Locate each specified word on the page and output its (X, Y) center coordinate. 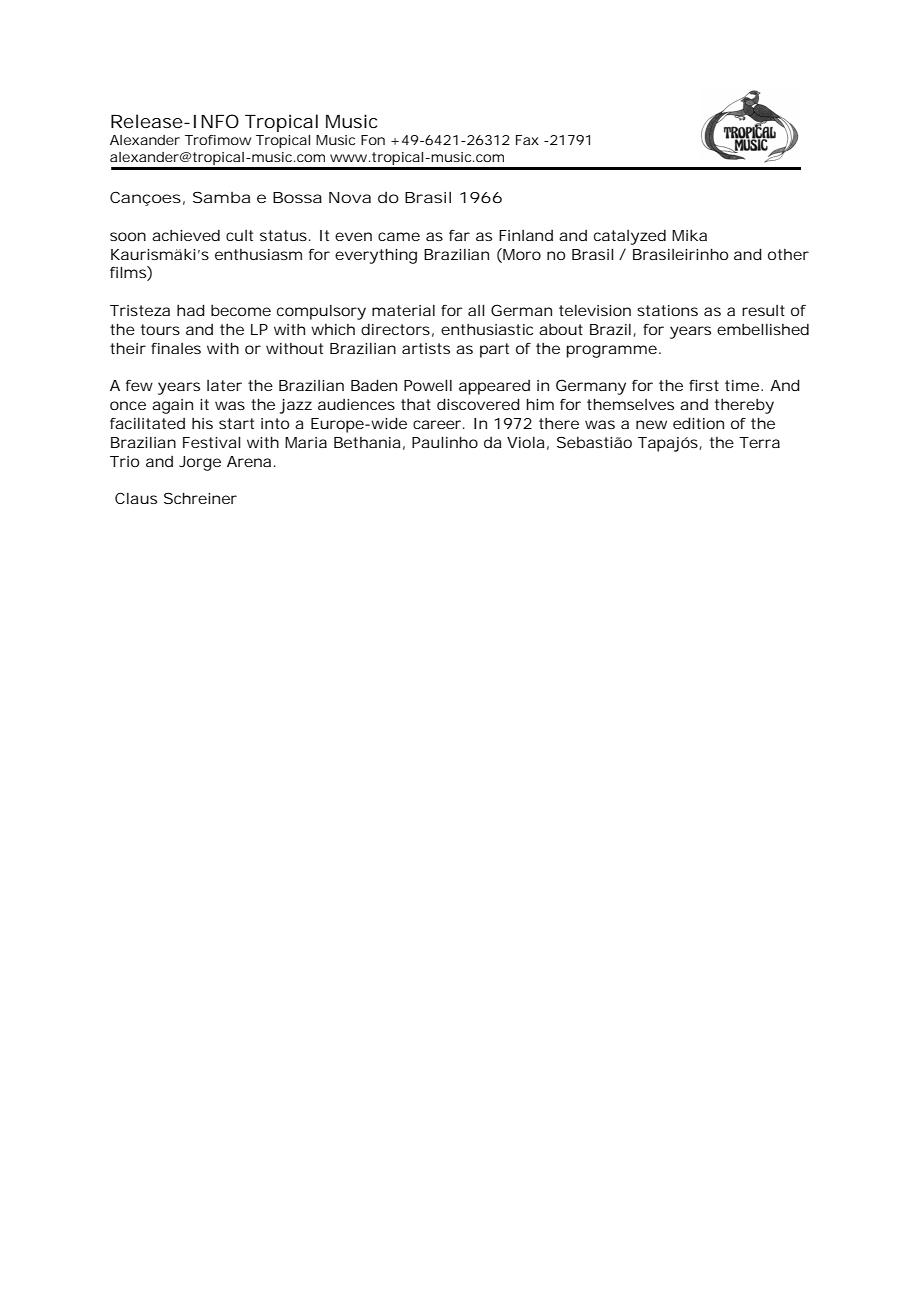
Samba (221, 197)
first (704, 385)
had (191, 310)
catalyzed (630, 237)
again (172, 406)
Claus (136, 498)
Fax (527, 140)
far (459, 235)
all (476, 310)
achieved (186, 235)
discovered (478, 404)
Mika (689, 235)
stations (667, 310)
